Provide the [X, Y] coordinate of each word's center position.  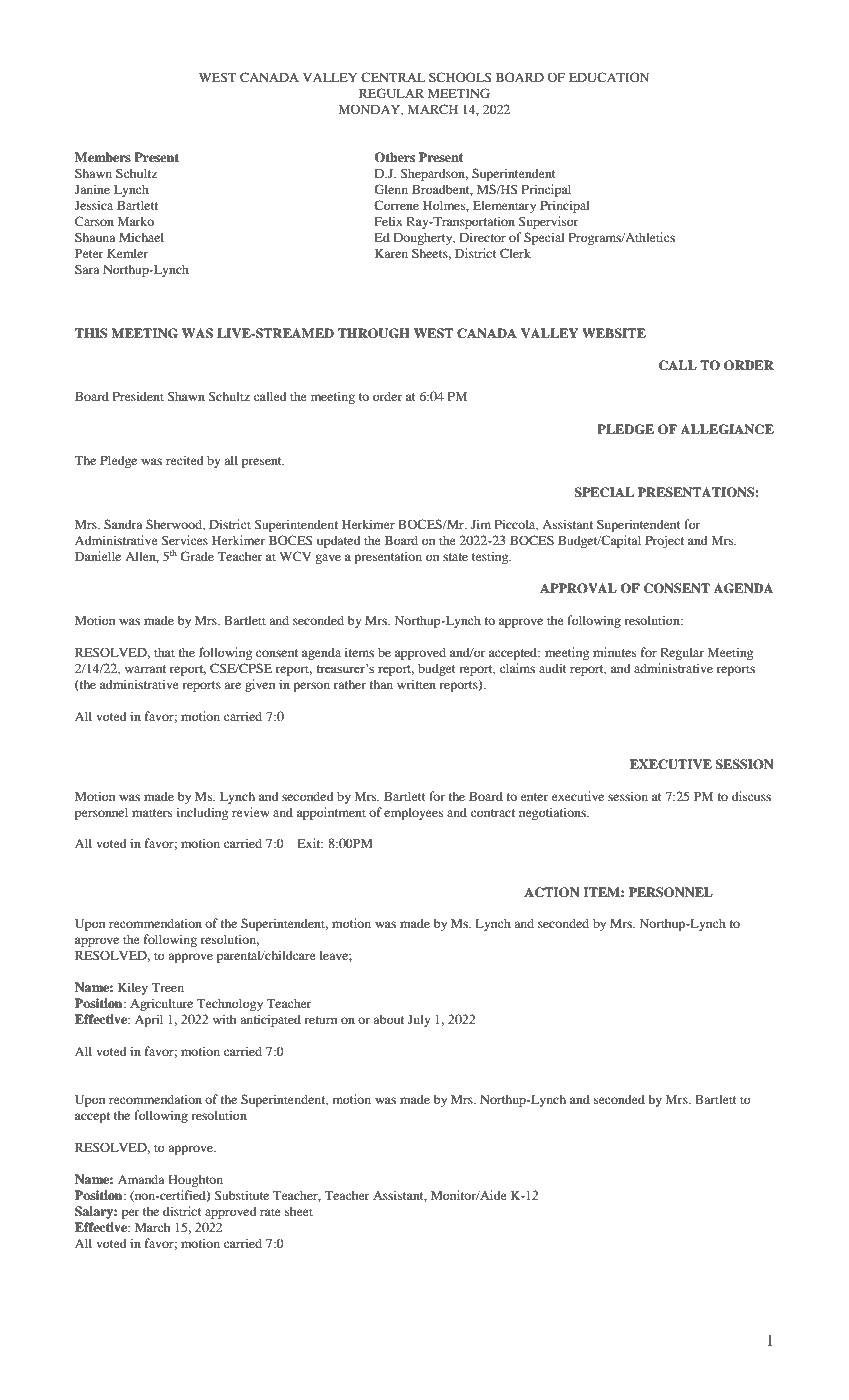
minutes [615, 652]
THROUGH [374, 333]
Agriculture [161, 1004]
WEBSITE [614, 333]
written [416, 684]
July [419, 1020]
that [164, 652]
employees [414, 813]
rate [270, 1212]
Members [103, 157]
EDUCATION [609, 77]
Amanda [141, 1179]
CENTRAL [393, 77]
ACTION [551, 892]
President [138, 396]
